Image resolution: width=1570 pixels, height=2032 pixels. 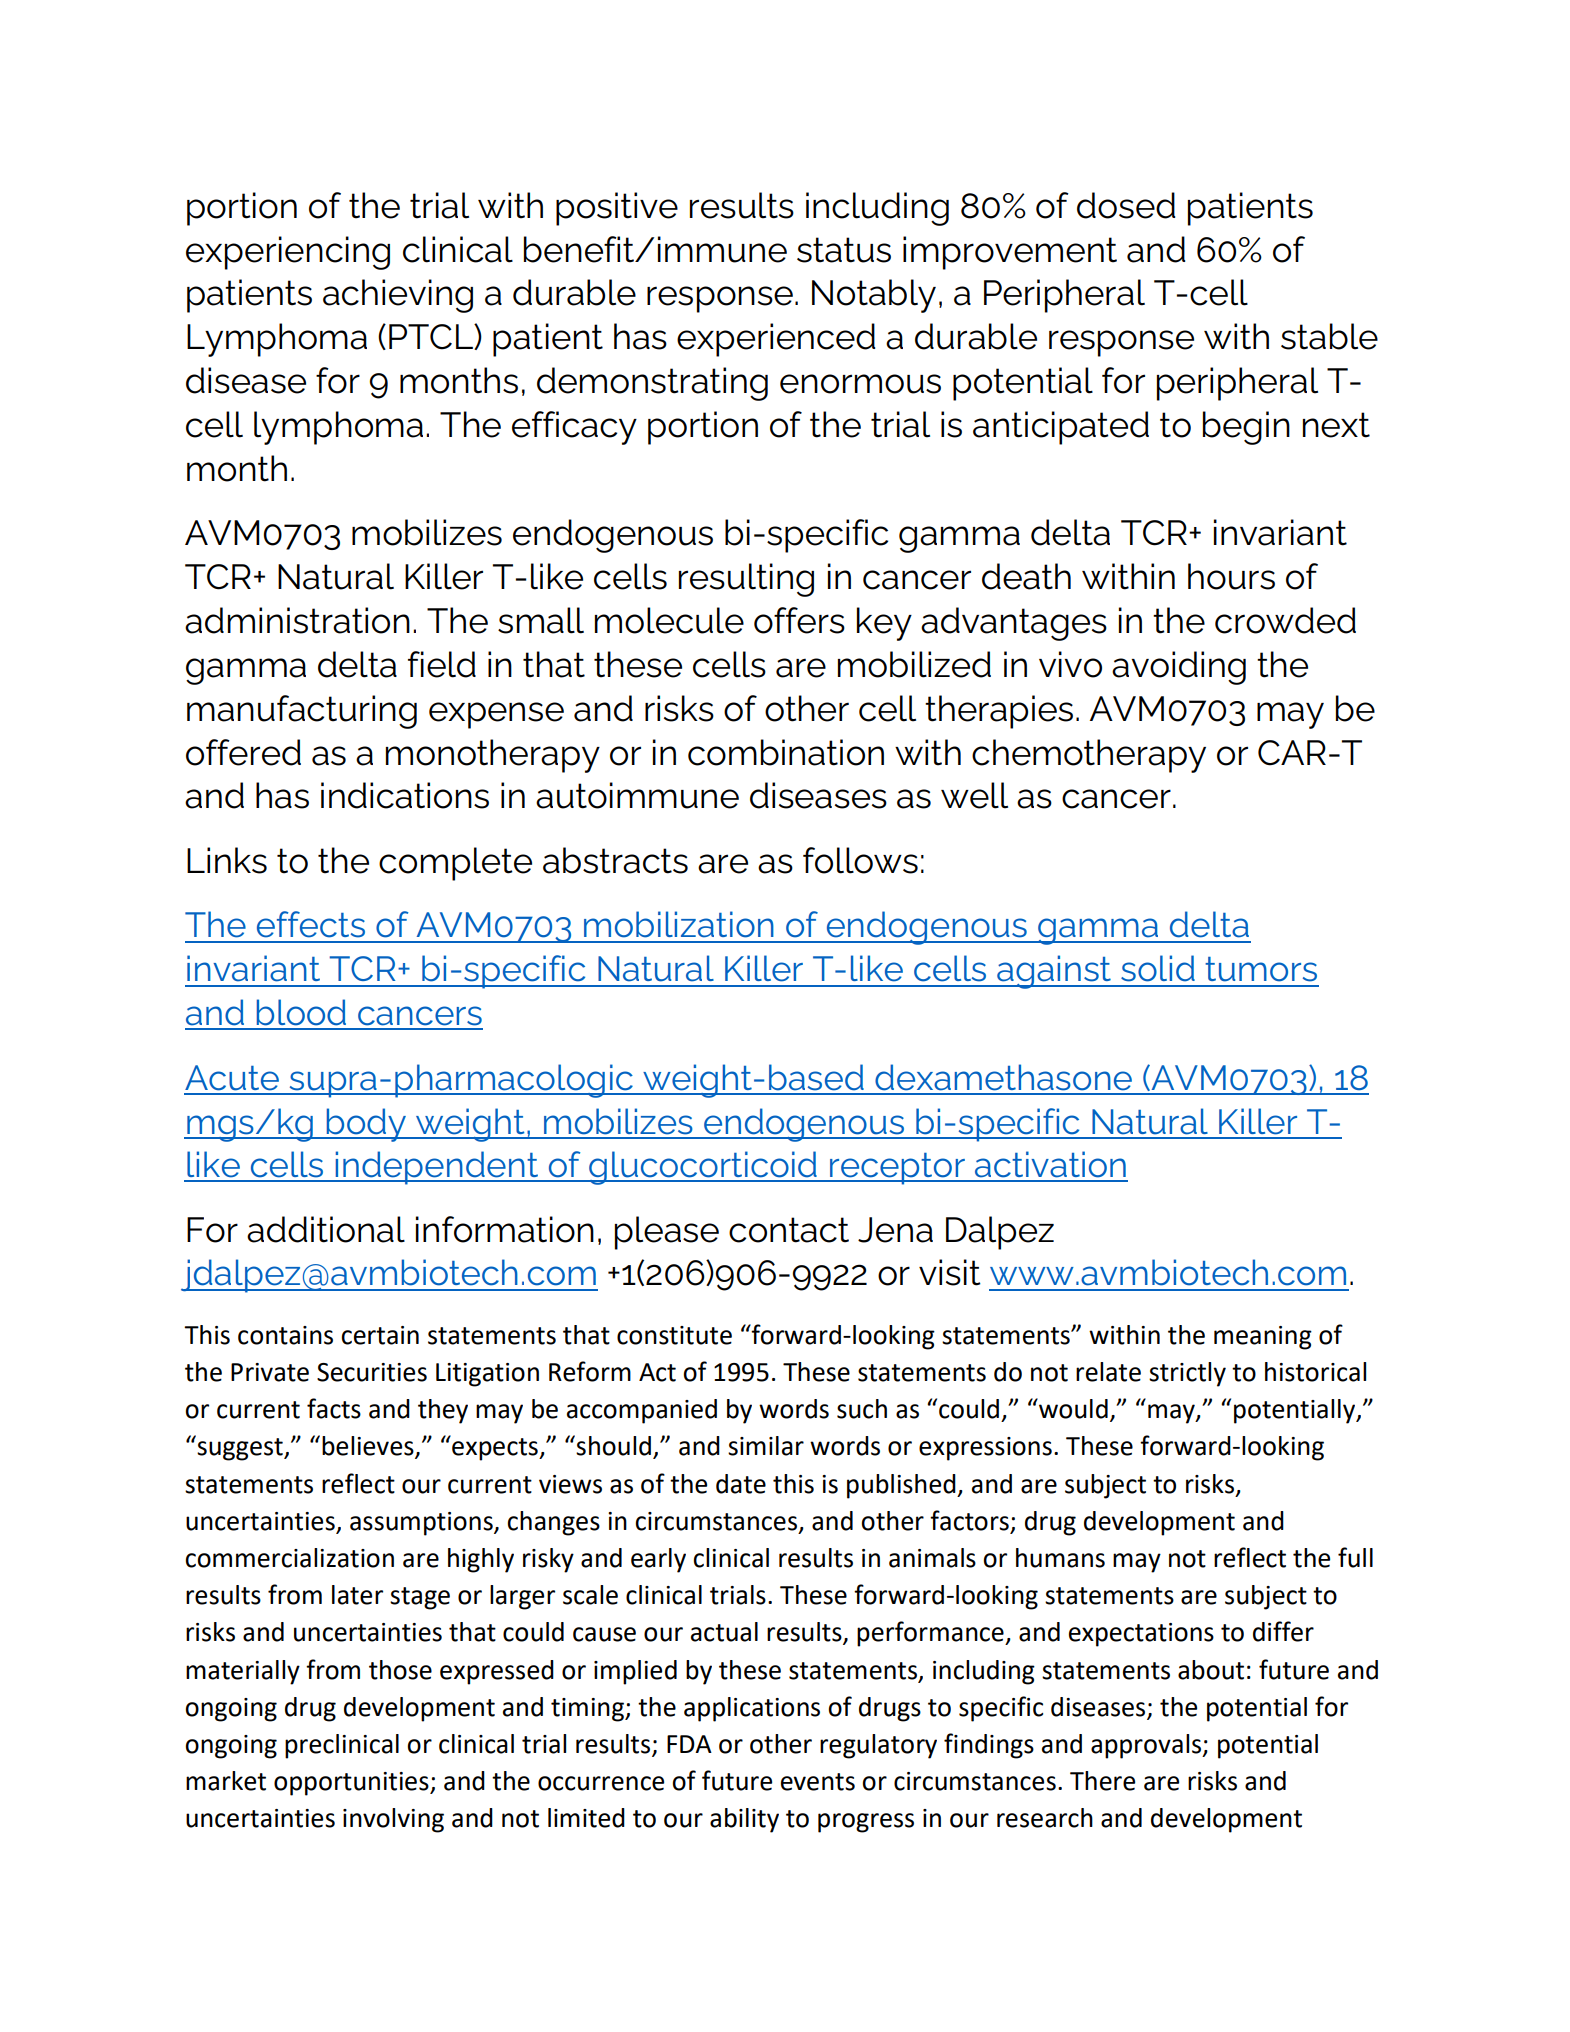 What do you see at coordinates (786, 752) in the page?
I see `combination` at bounding box center [786, 752].
